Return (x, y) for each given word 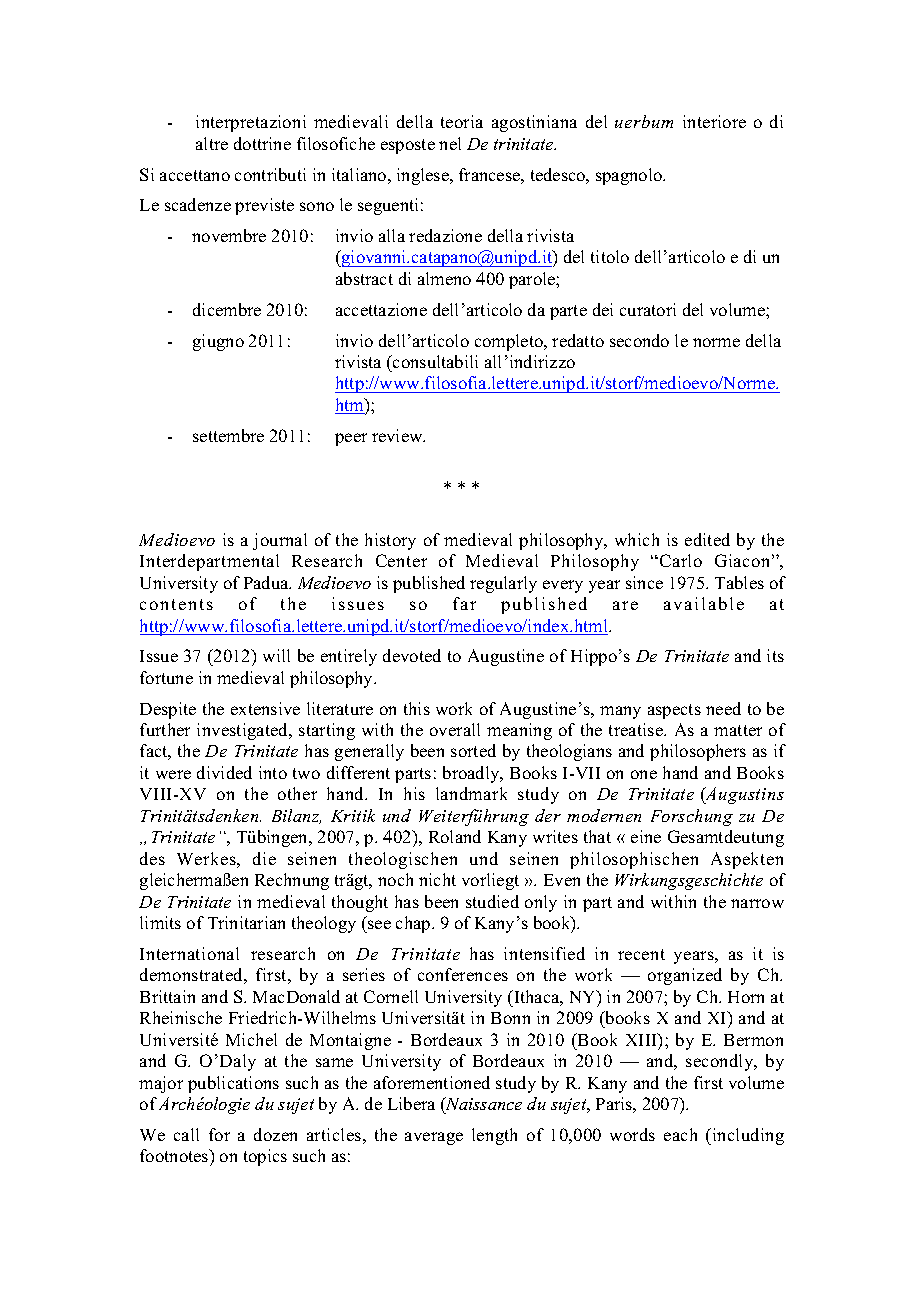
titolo (610, 256)
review (398, 435)
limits (160, 922)
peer (351, 439)
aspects (674, 711)
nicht (437, 879)
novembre (229, 235)
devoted (412, 655)
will (276, 655)
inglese (424, 176)
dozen (275, 1134)
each (680, 1134)
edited (707, 539)
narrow (757, 903)
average (434, 1138)
